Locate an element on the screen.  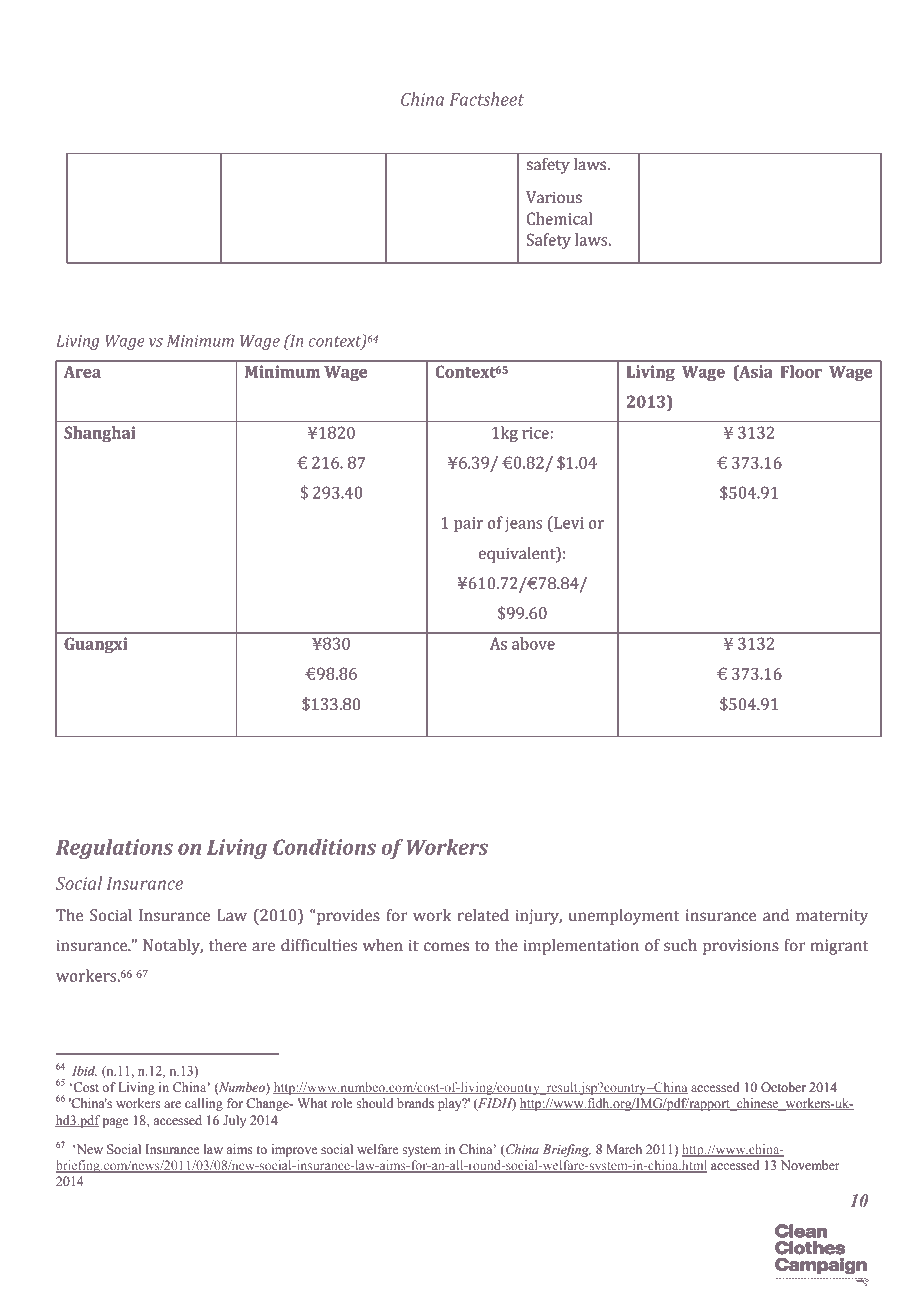
Various is located at coordinates (554, 197).
